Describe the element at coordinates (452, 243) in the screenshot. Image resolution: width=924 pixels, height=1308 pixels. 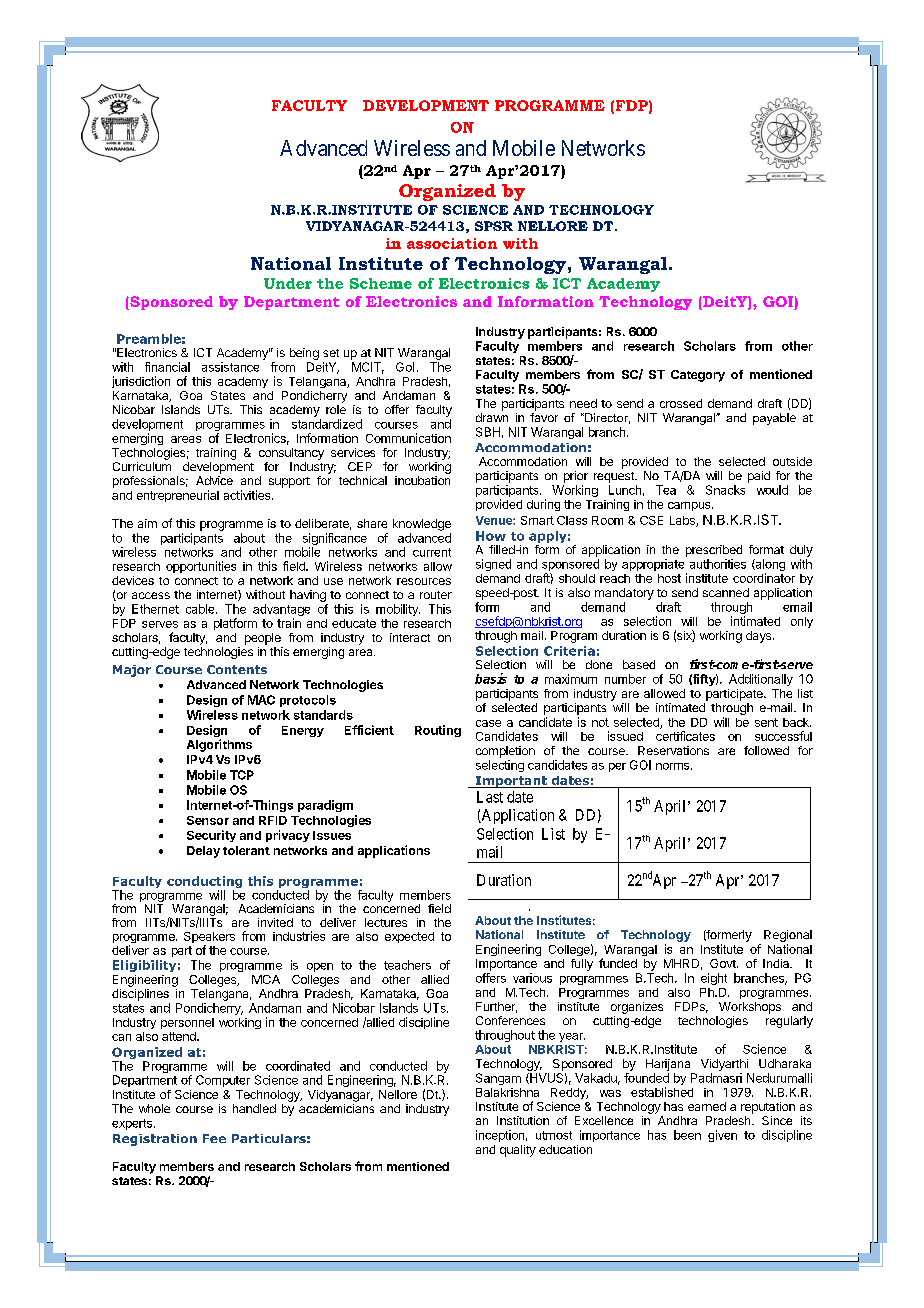
I see `association` at that location.
